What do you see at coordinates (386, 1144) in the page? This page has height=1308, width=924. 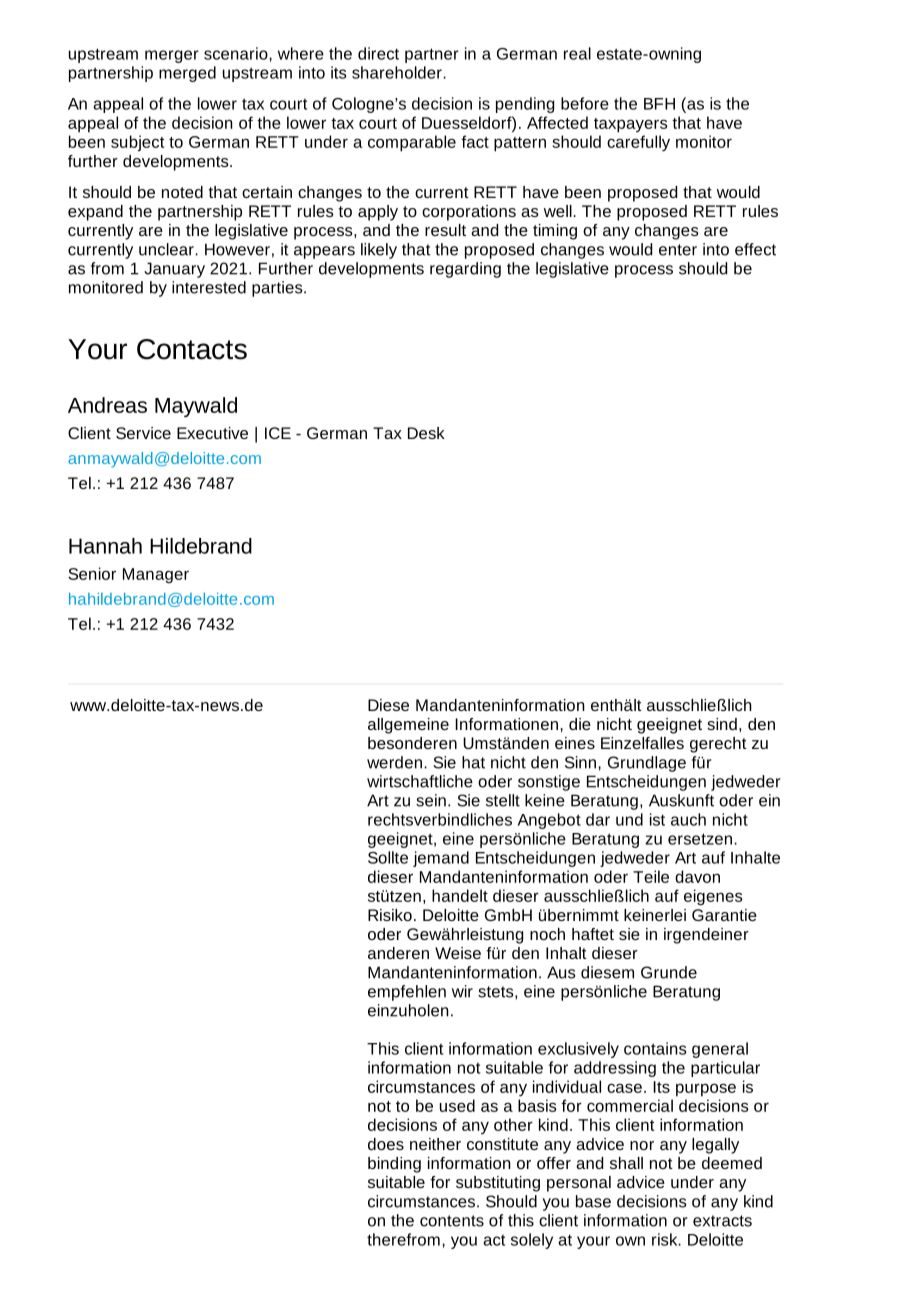 I see `does` at bounding box center [386, 1144].
